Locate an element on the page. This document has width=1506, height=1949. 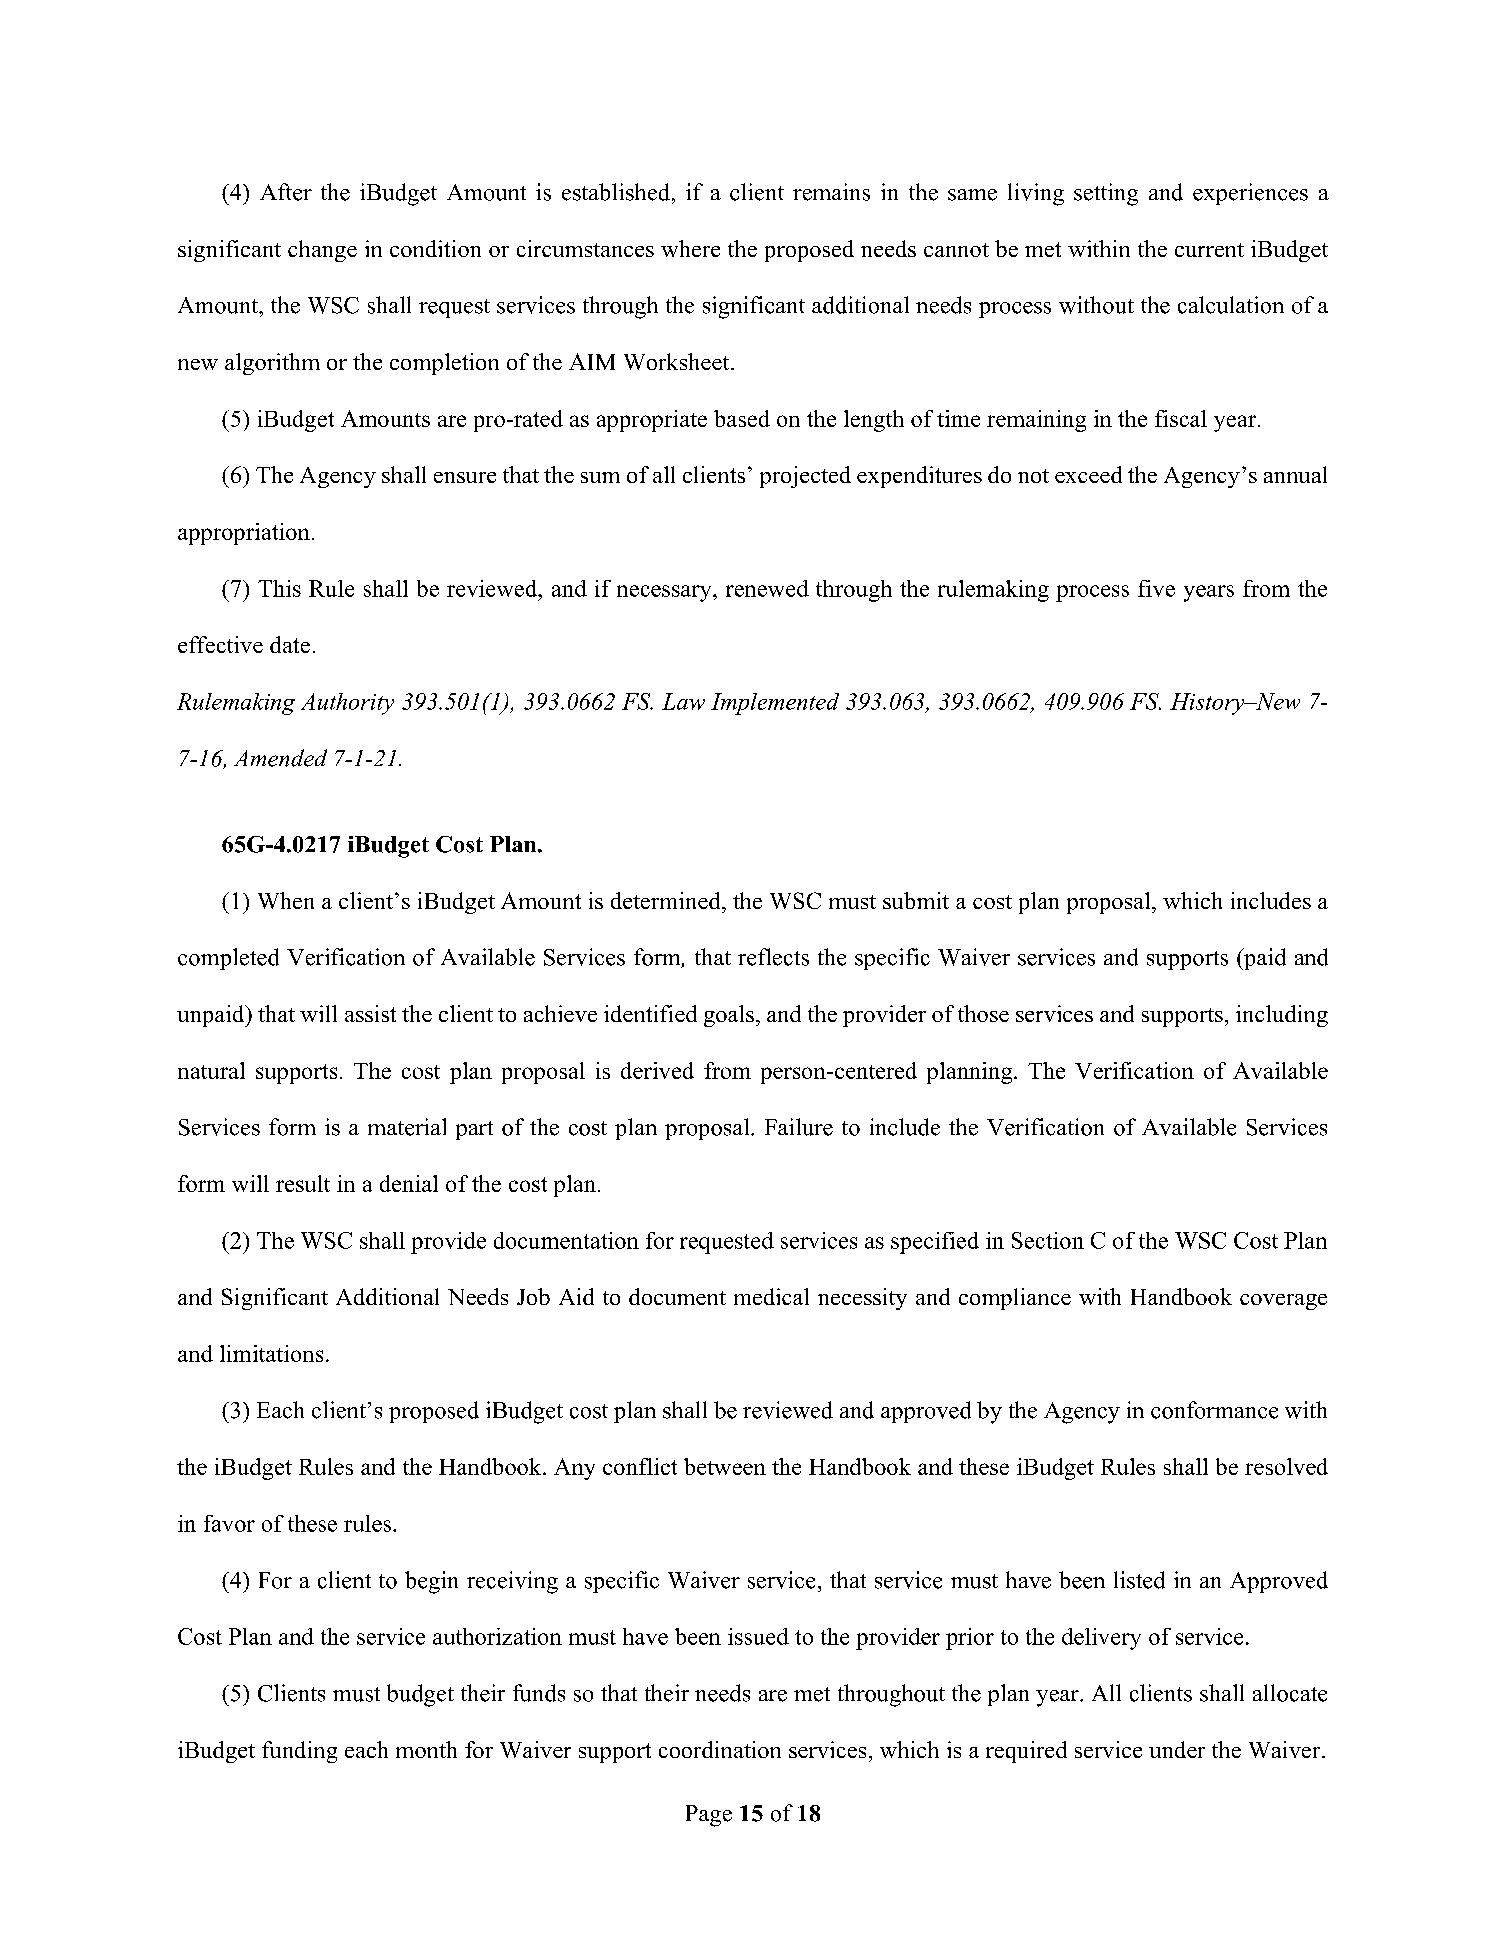
including is located at coordinates (1282, 1016).
